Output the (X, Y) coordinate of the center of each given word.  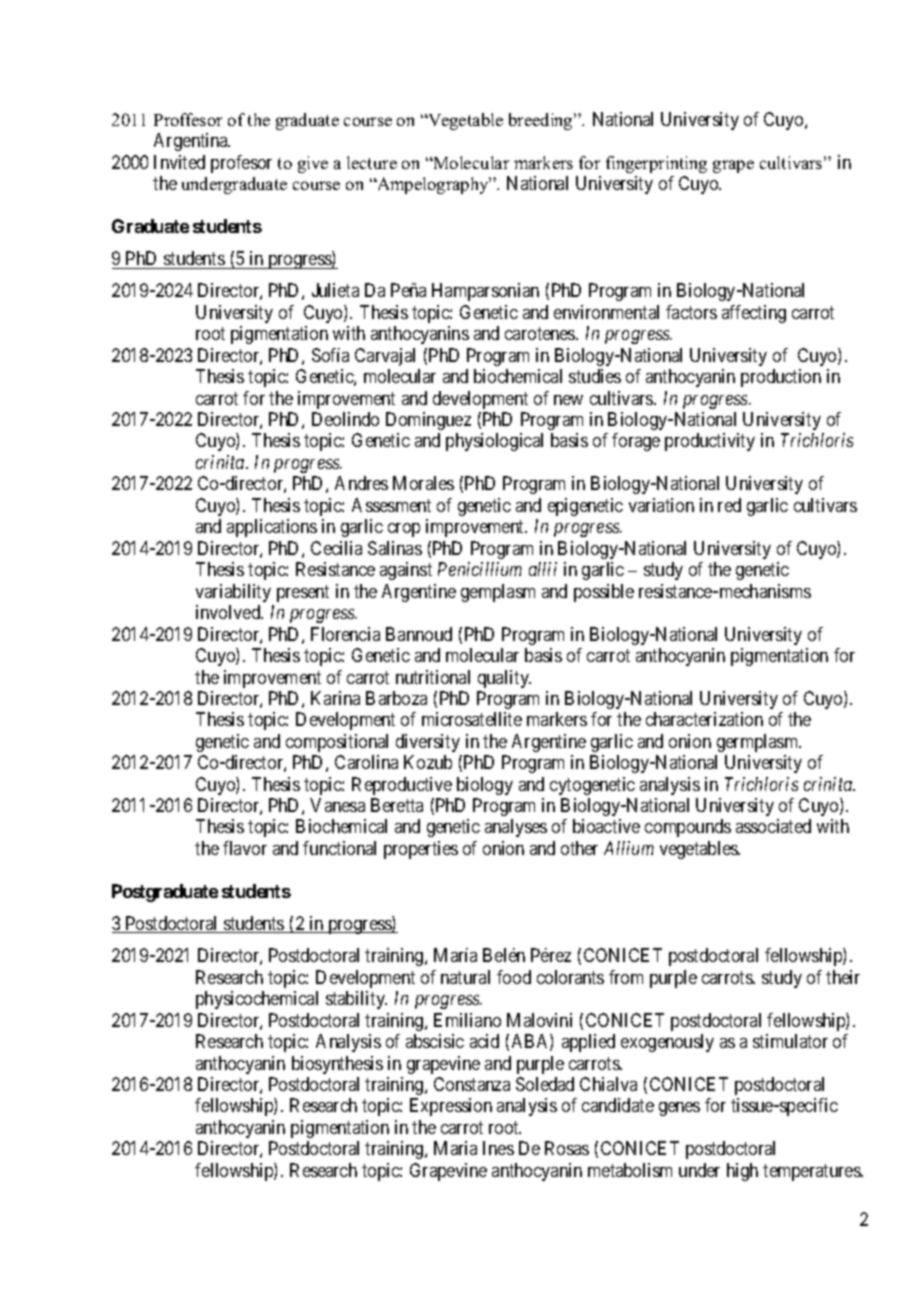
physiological (494, 442)
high (742, 1172)
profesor (241, 164)
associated (773, 826)
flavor (245, 848)
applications (272, 528)
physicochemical (257, 1000)
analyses (516, 828)
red (729, 505)
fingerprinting (656, 164)
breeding (542, 121)
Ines (498, 1148)
